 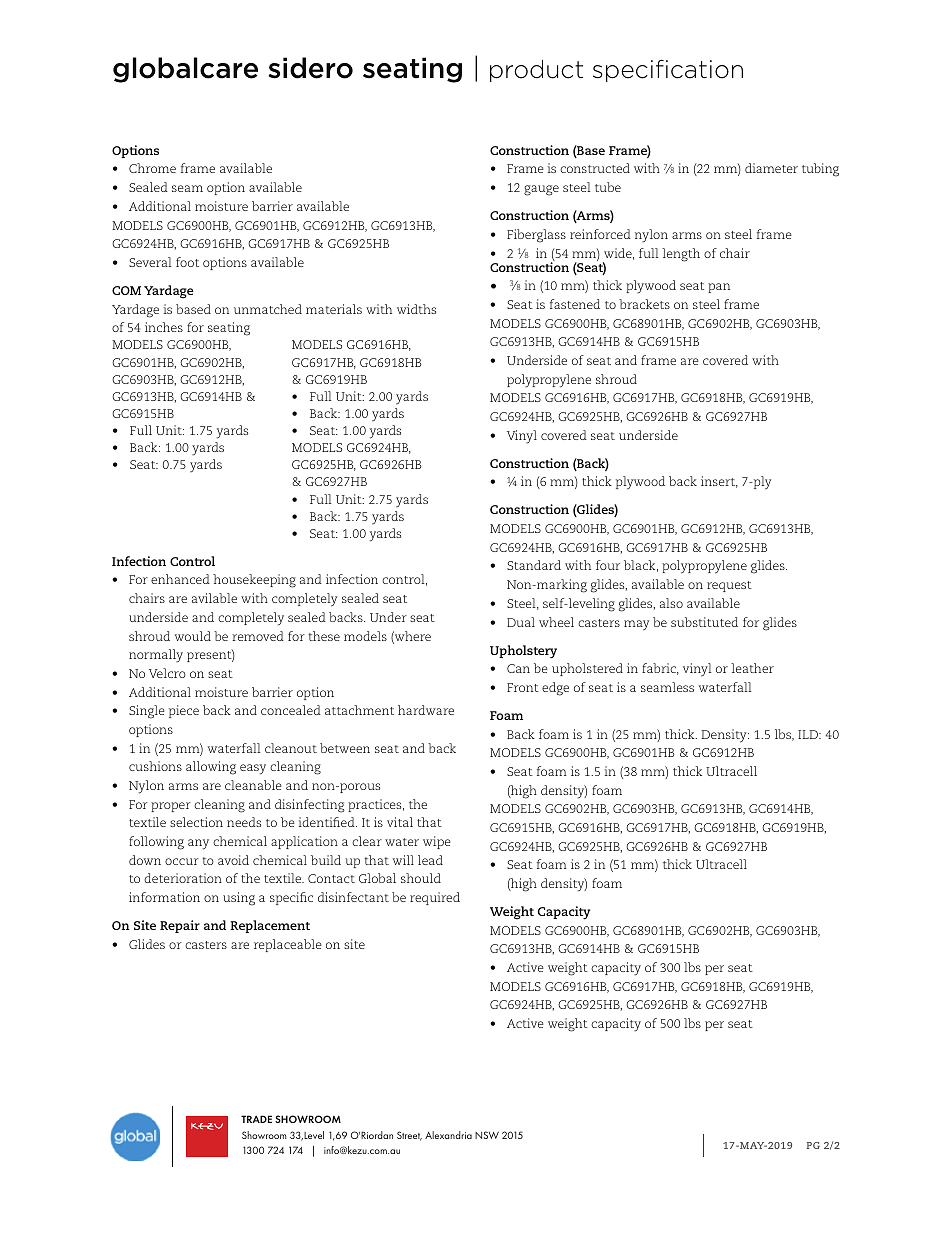 What do you see at coordinates (536, 71) in the screenshot?
I see `product` at bounding box center [536, 71].
